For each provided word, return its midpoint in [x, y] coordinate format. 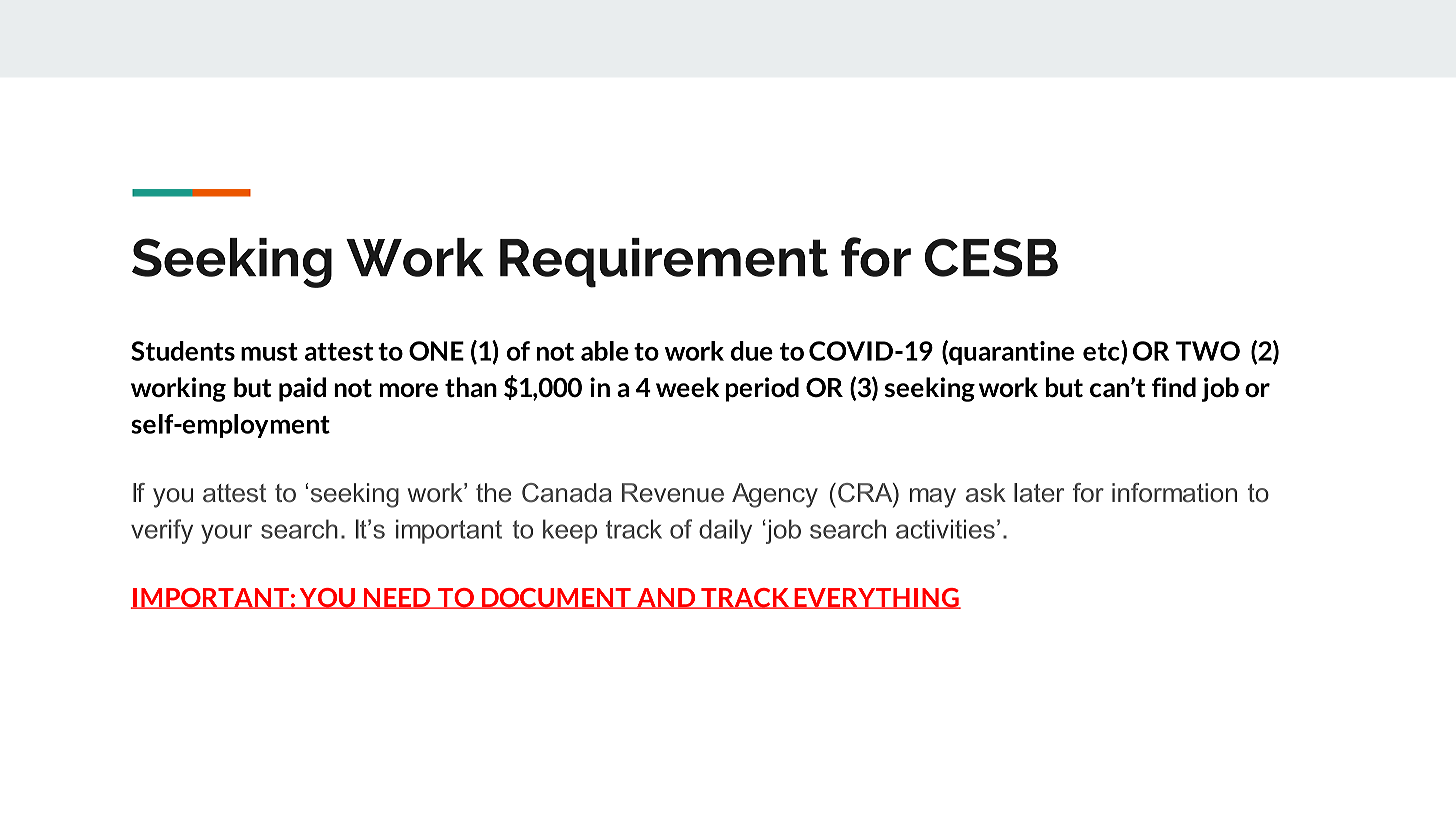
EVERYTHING [876, 598]
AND [666, 598]
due [752, 351]
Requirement [664, 263]
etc [1102, 352]
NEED [397, 598]
